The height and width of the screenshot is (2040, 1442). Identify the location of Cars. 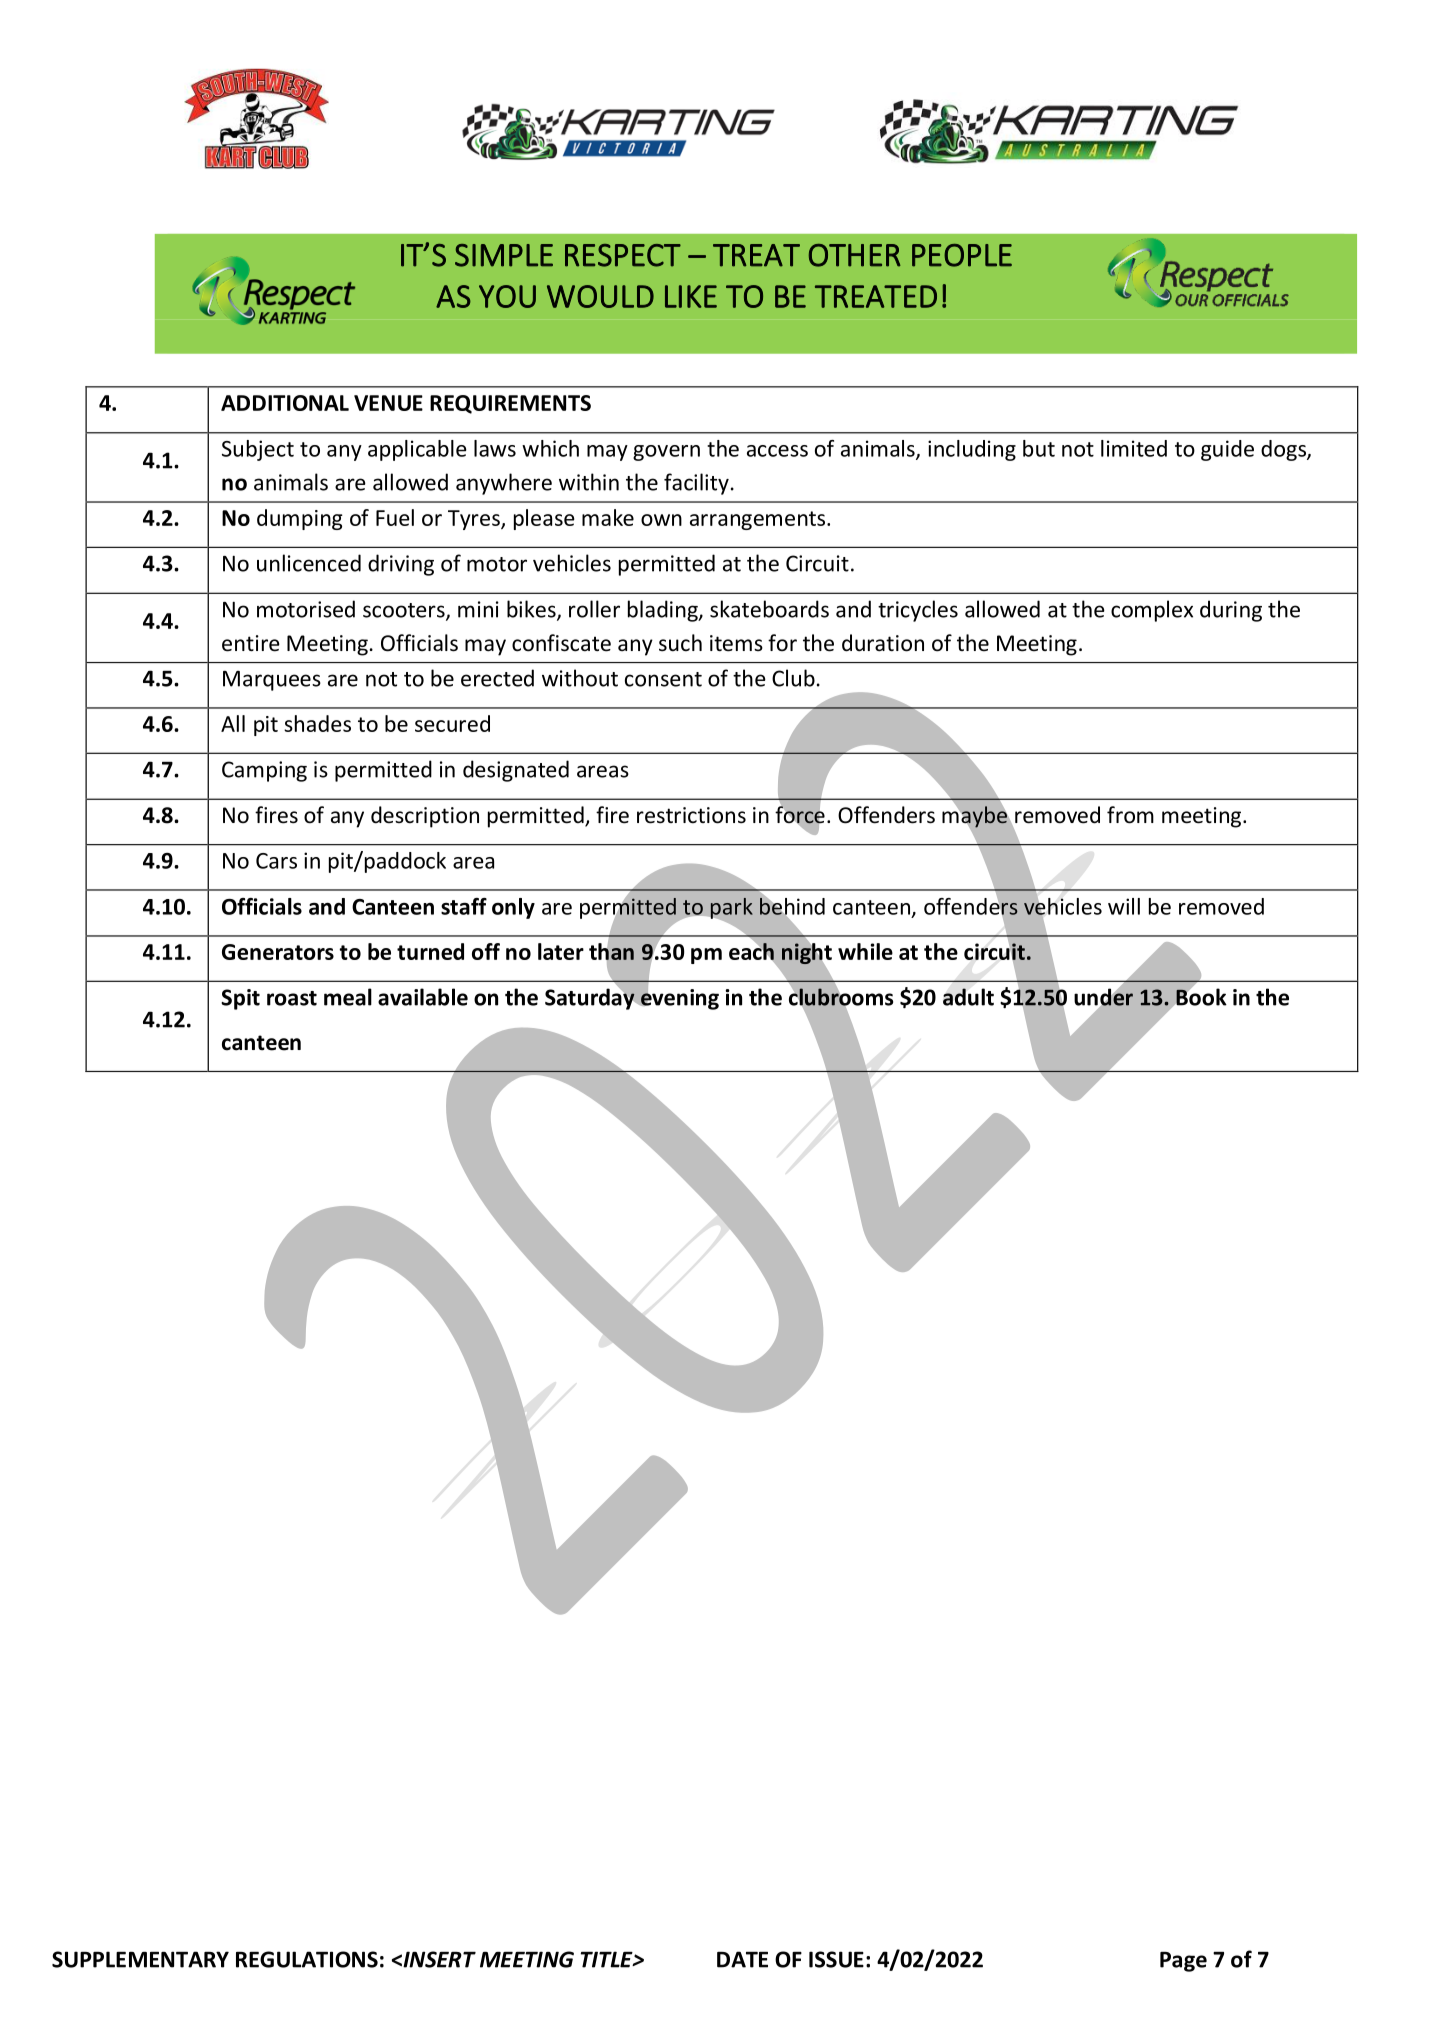
(276, 861).
